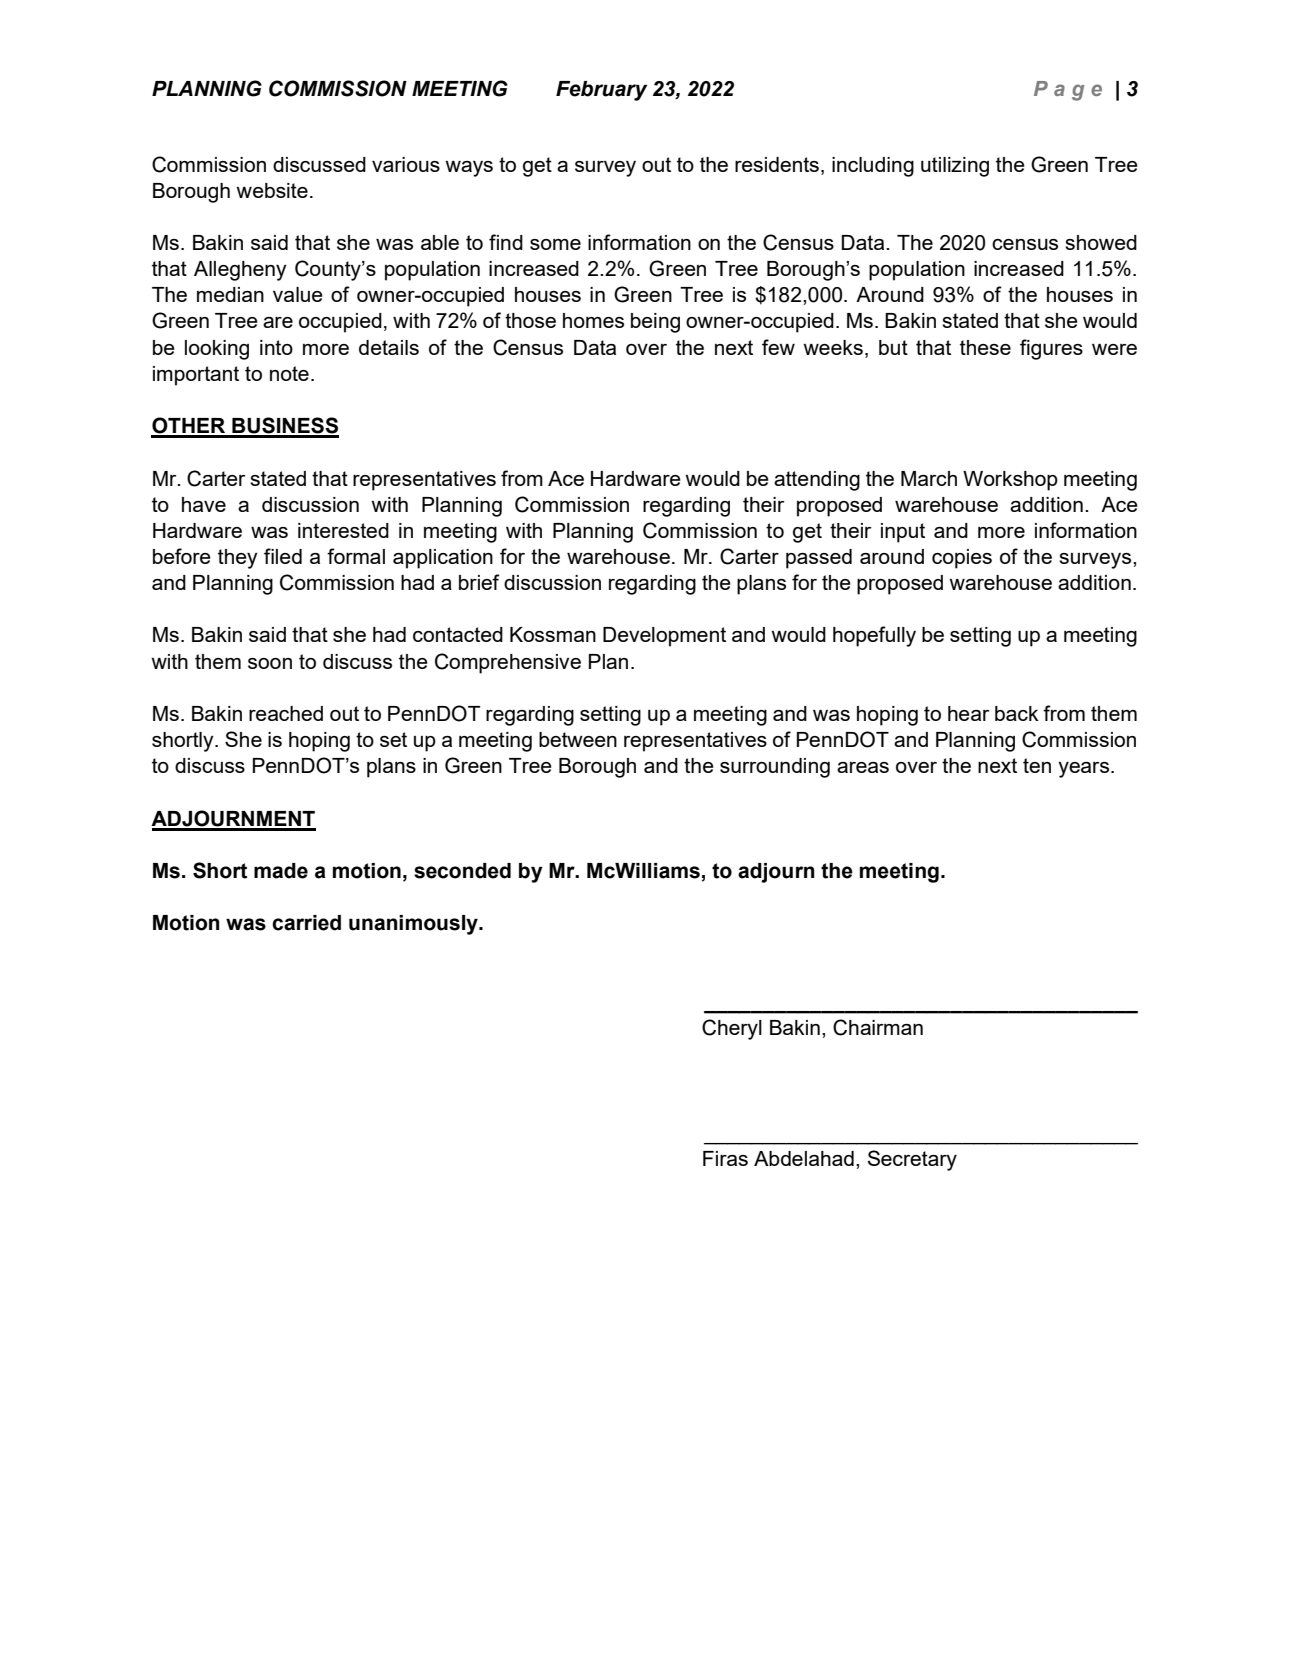 Image resolution: width=1290 pixels, height=1670 pixels. Describe the element at coordinates (655, 323) in the page. I see `being` at that location.
